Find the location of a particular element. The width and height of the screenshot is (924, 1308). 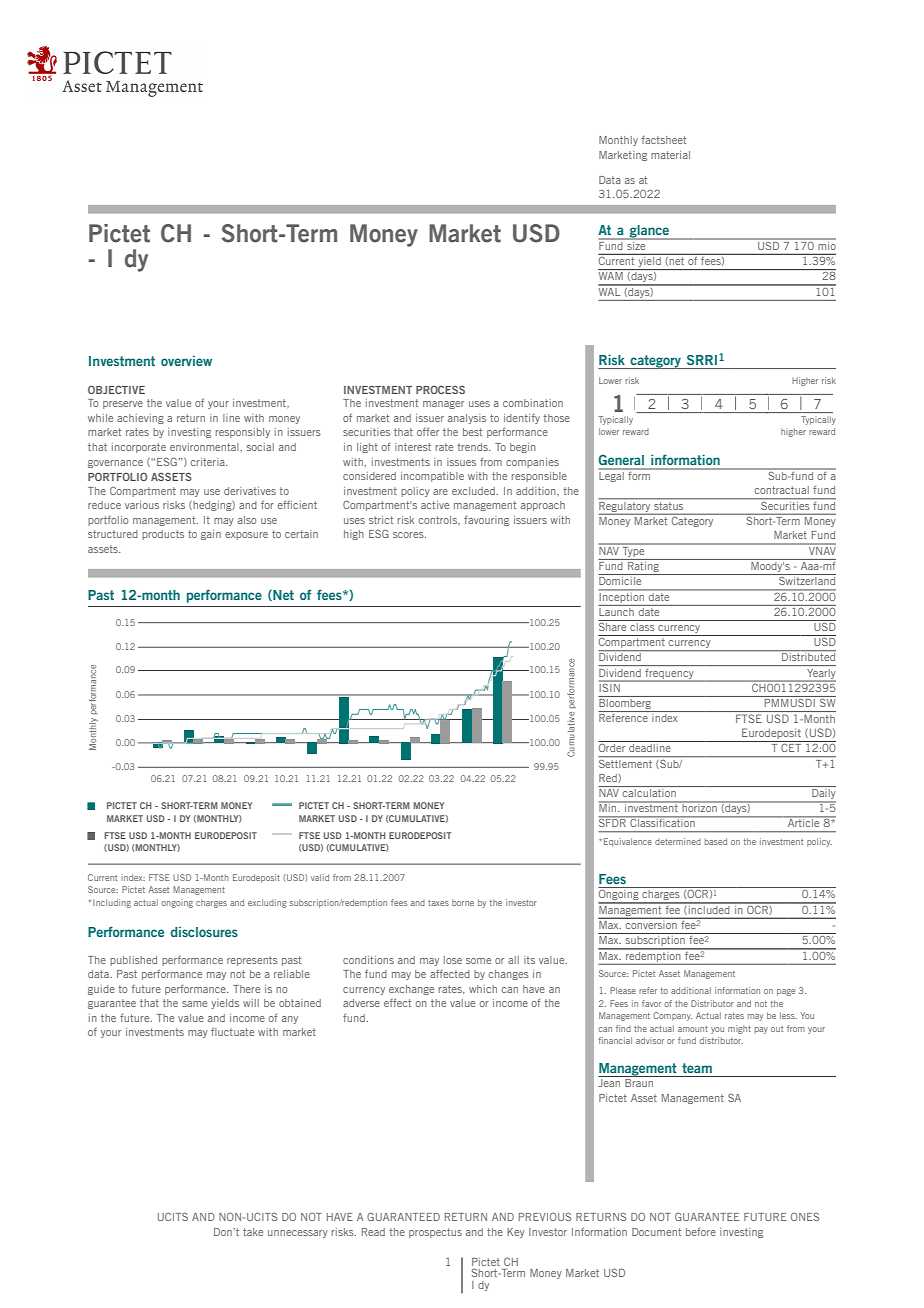

frequency is located at coordinates (669, 674).
